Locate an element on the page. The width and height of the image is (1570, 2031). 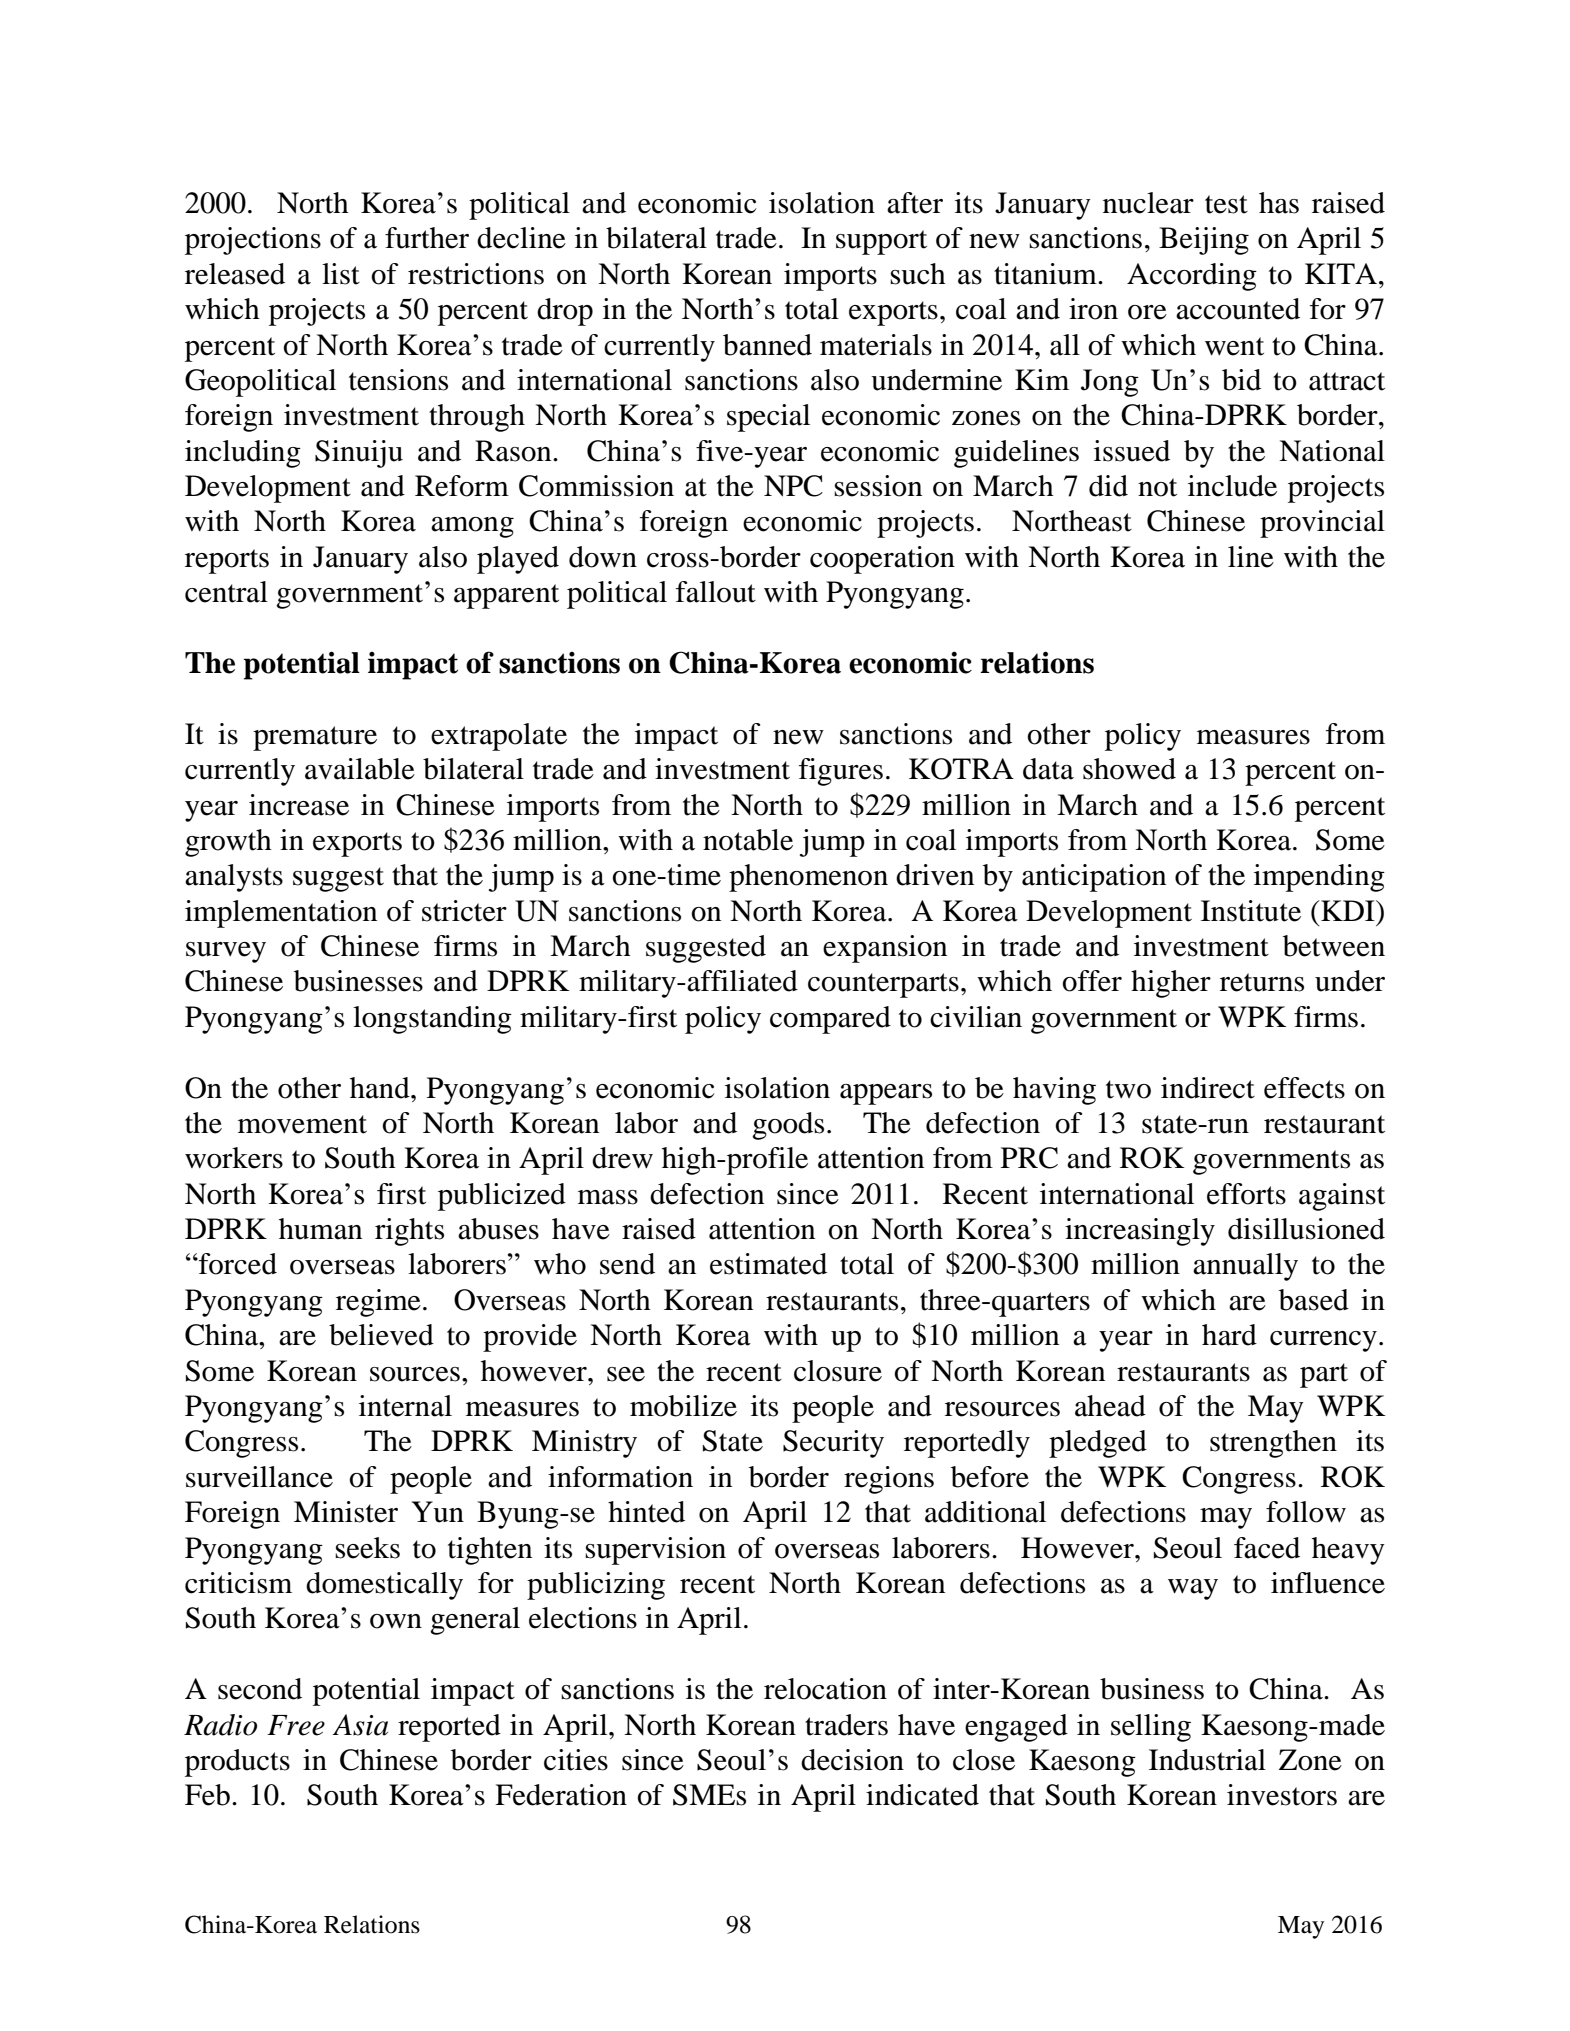
efforts is located at coordinates (1246, 1194).
